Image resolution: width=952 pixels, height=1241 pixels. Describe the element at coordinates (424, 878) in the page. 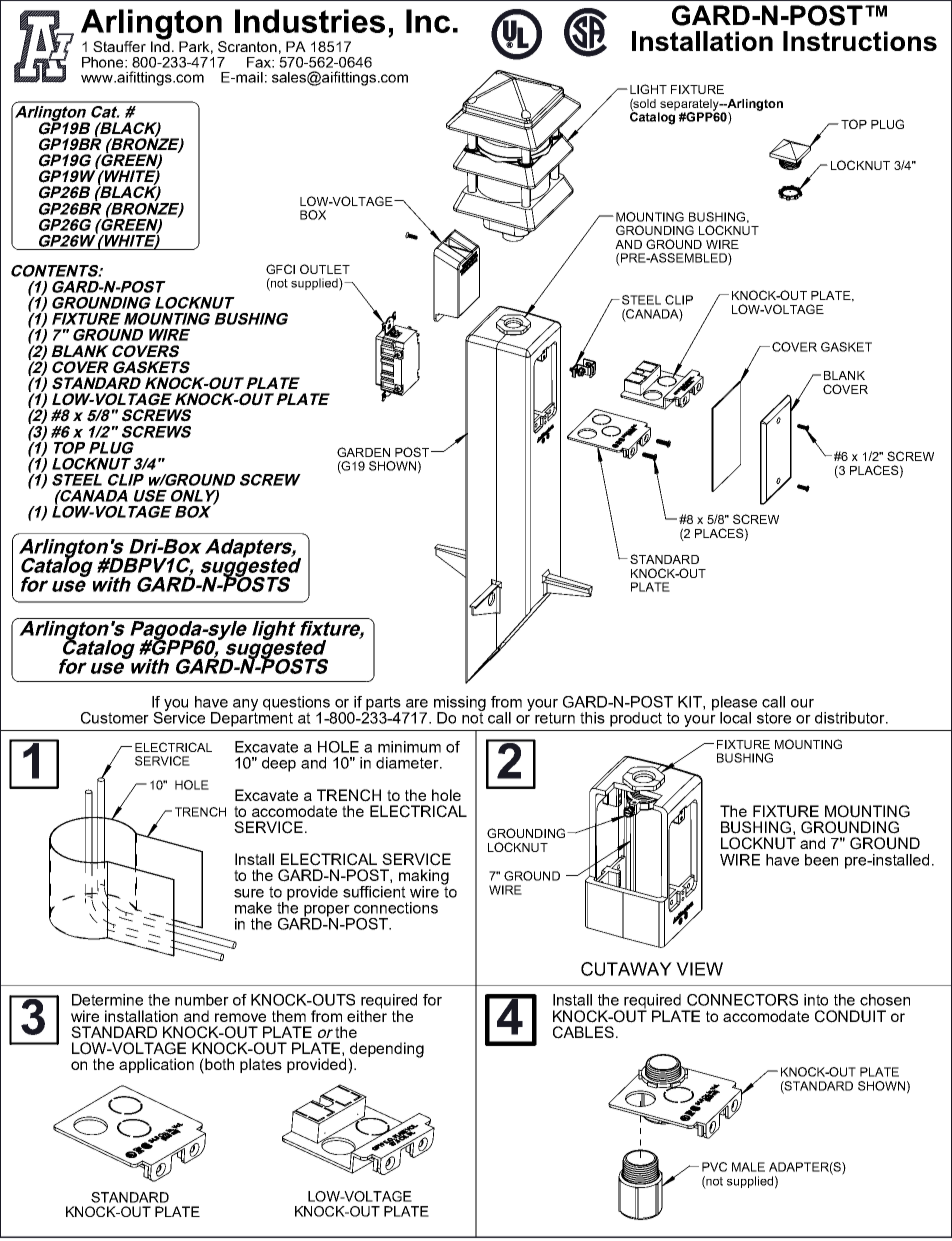

I see `making` at that location.
